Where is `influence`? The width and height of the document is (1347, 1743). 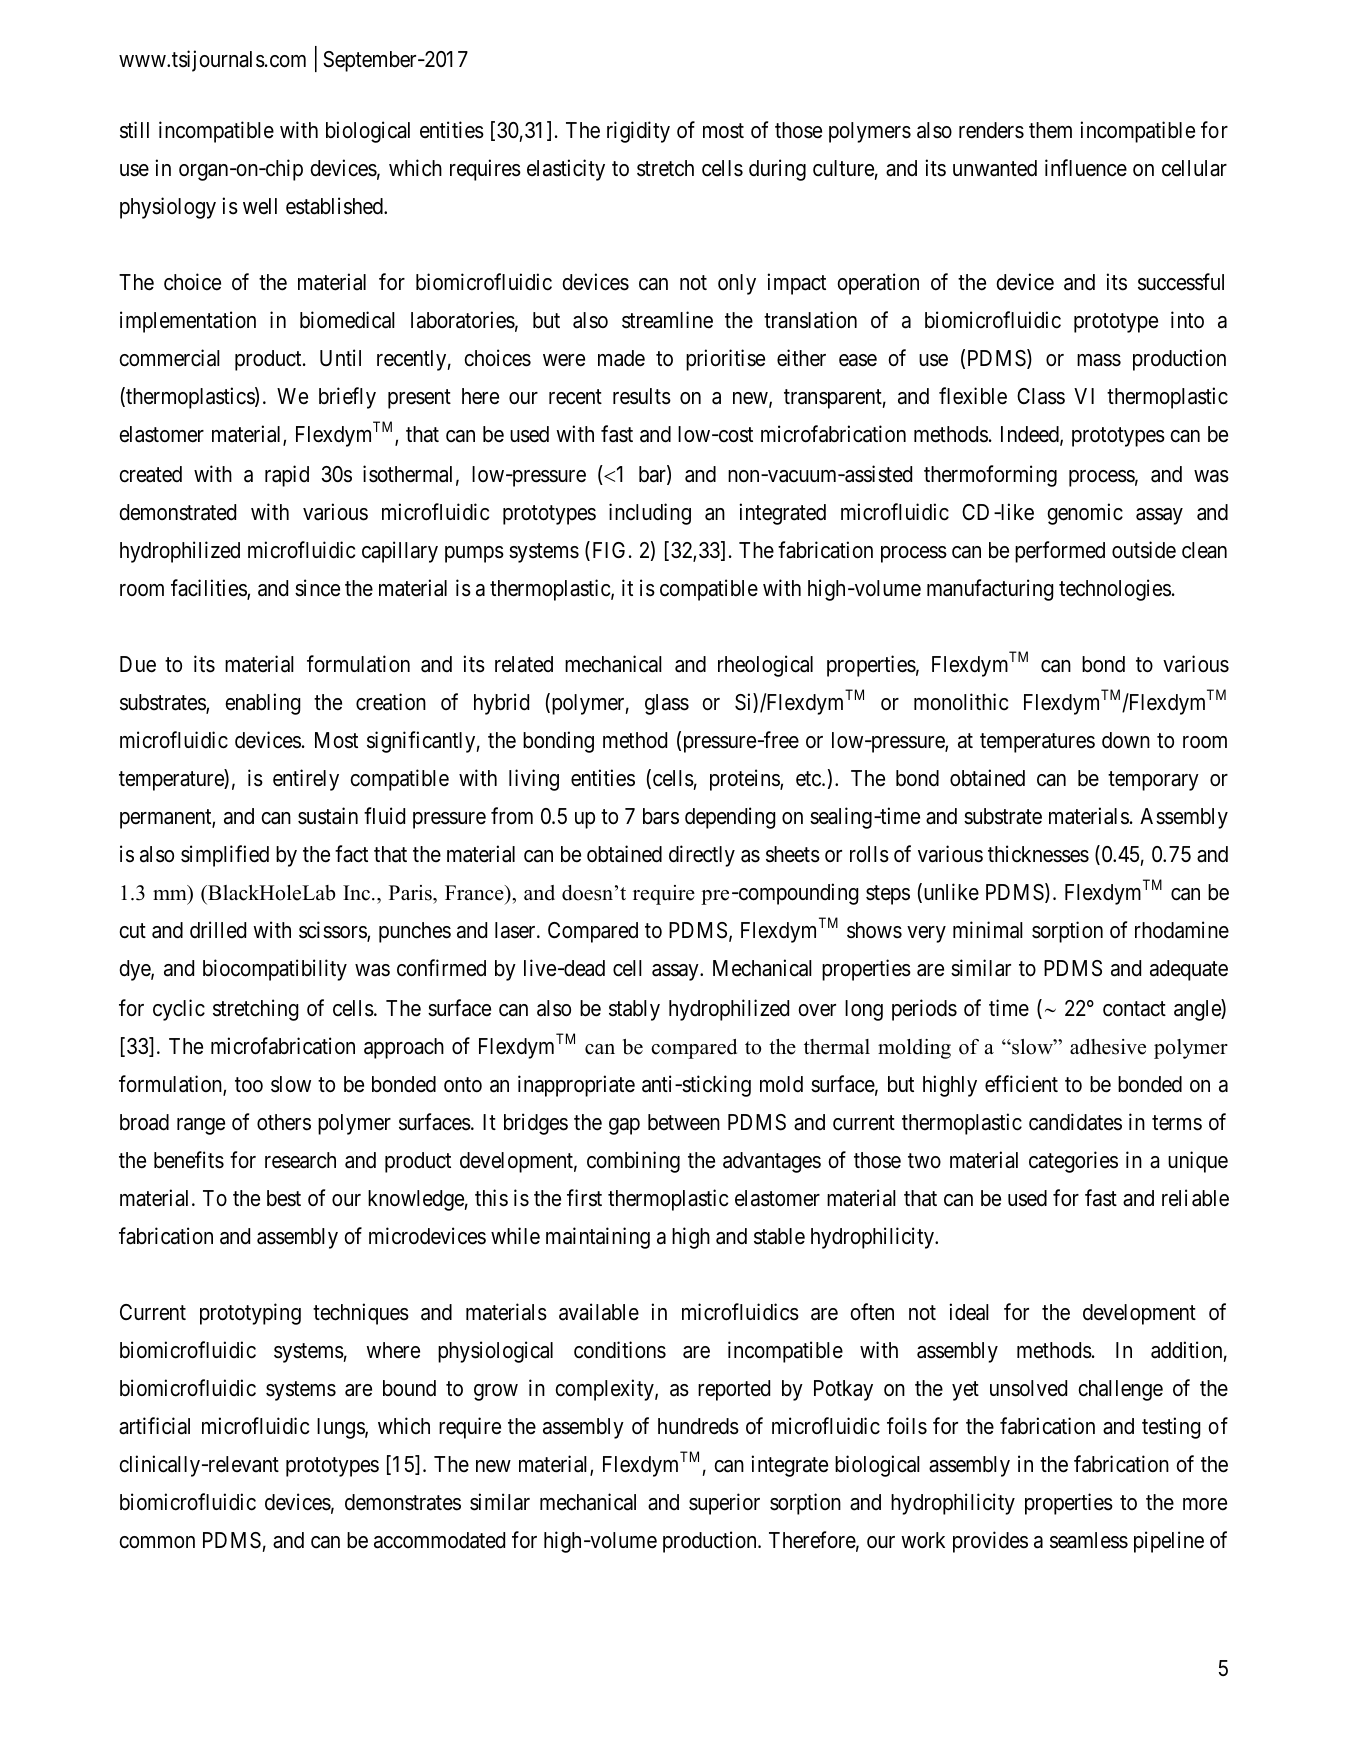 influence is located at coordinates (1086, 168).
